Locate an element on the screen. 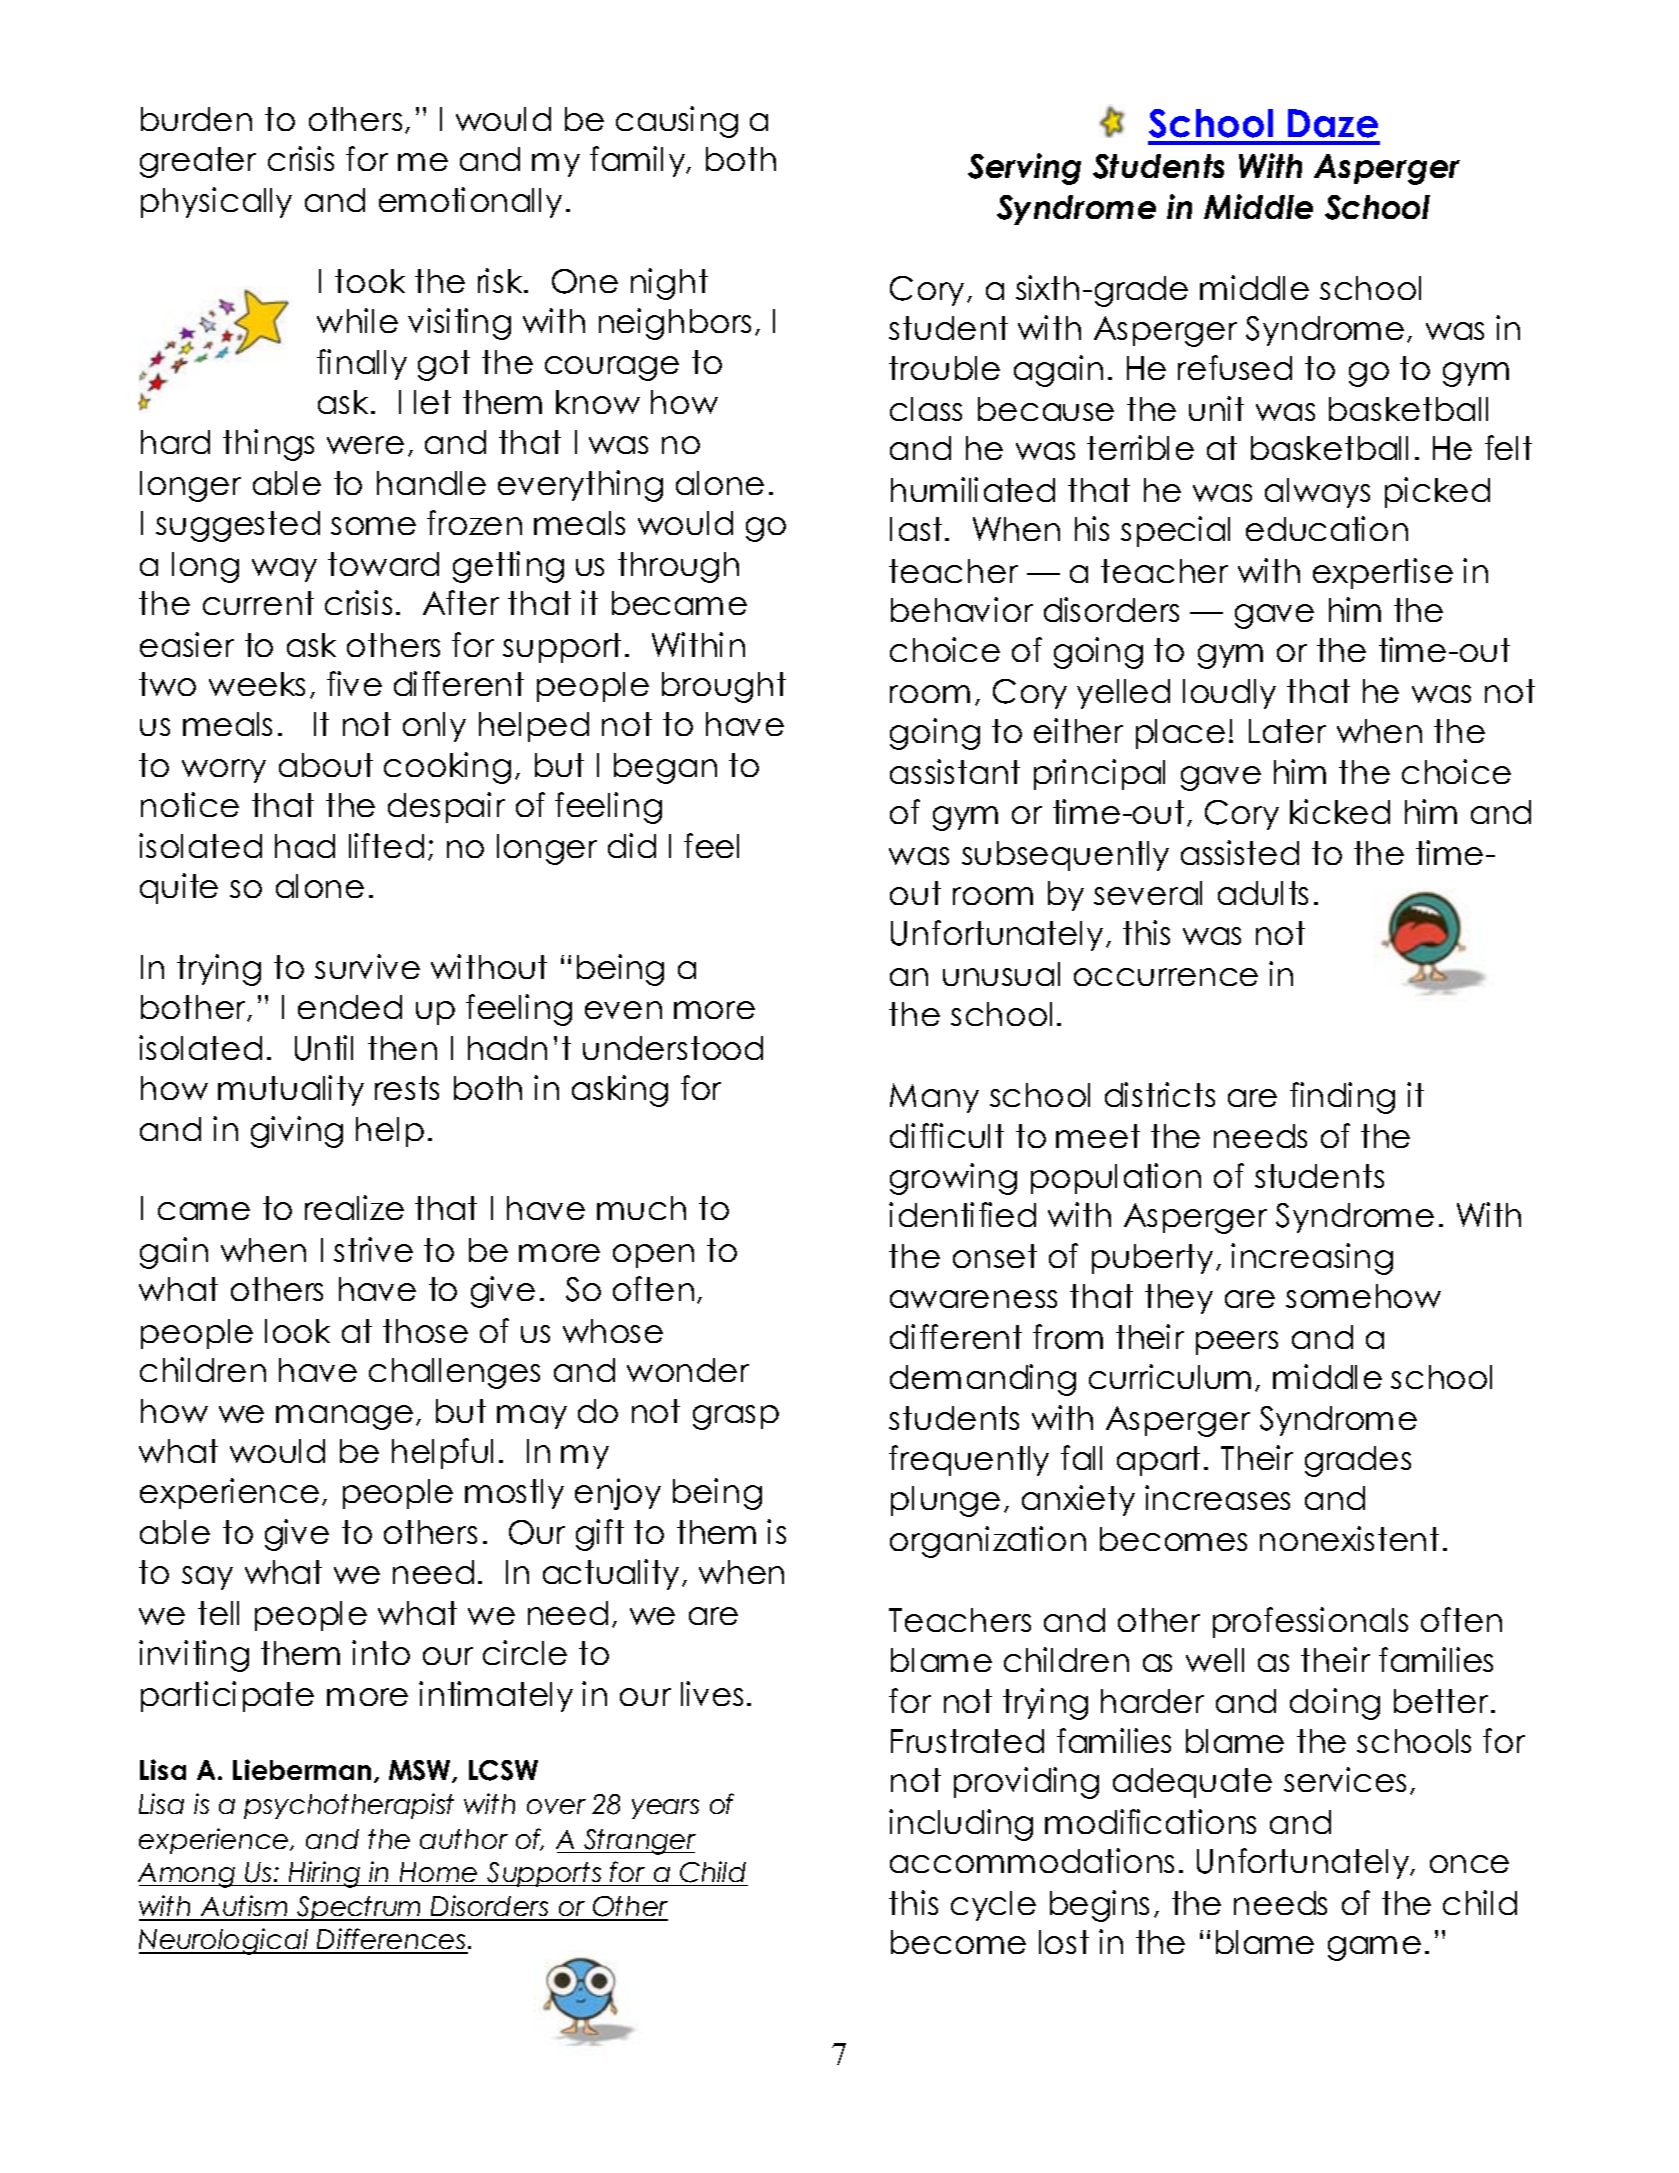 This screenshot has height=2173, width=1679. cycle is located at coordinates (993, 1906).
